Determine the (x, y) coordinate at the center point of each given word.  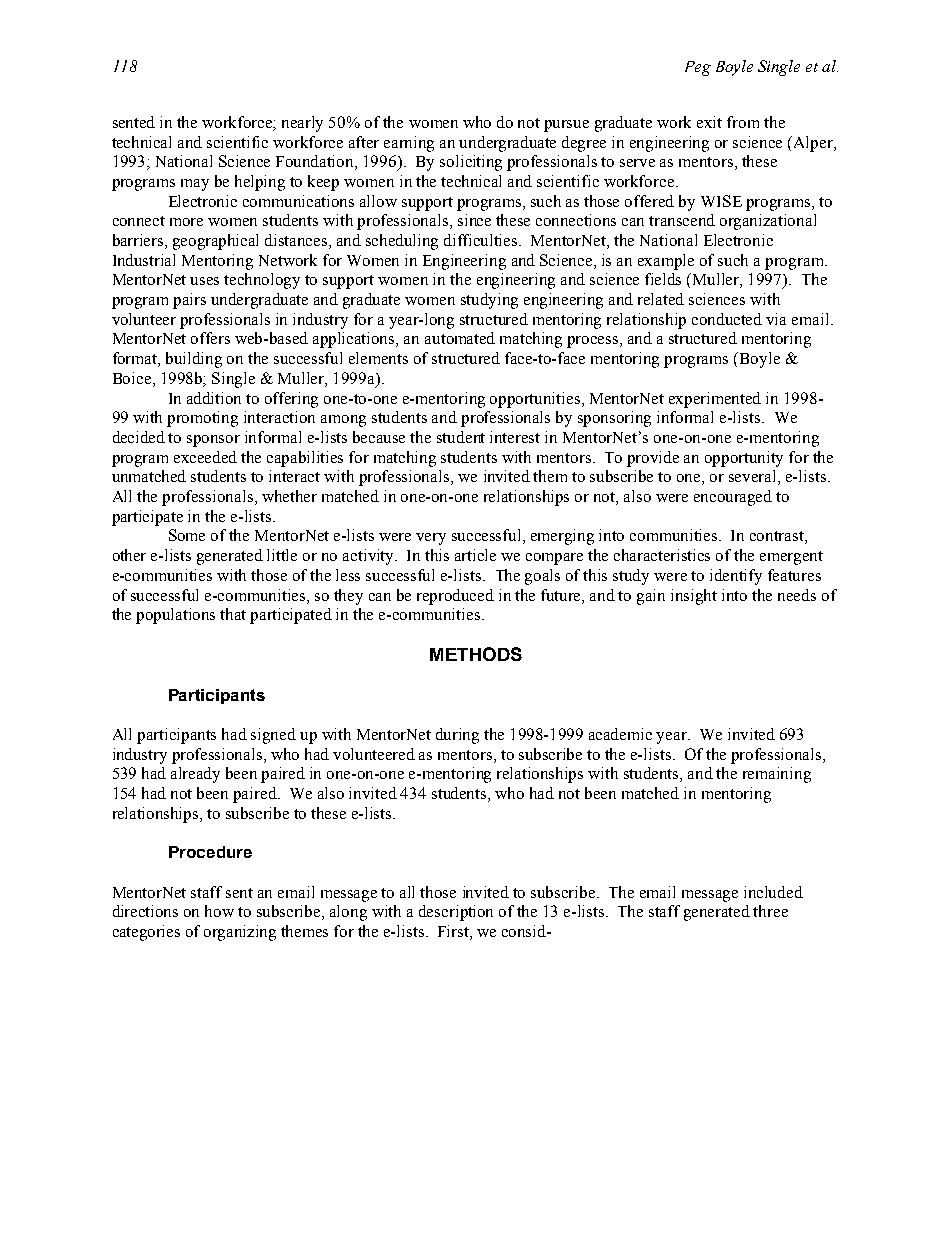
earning (409, 144)
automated (460, 338)
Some (187, 535)
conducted (727, 319)
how (219, 911)
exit (709, 122)
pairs (189, 301)
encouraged (733, 498)
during (457, 736)
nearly (302, 124)
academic (620, 734)
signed (273, 736)
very (431, 539)
